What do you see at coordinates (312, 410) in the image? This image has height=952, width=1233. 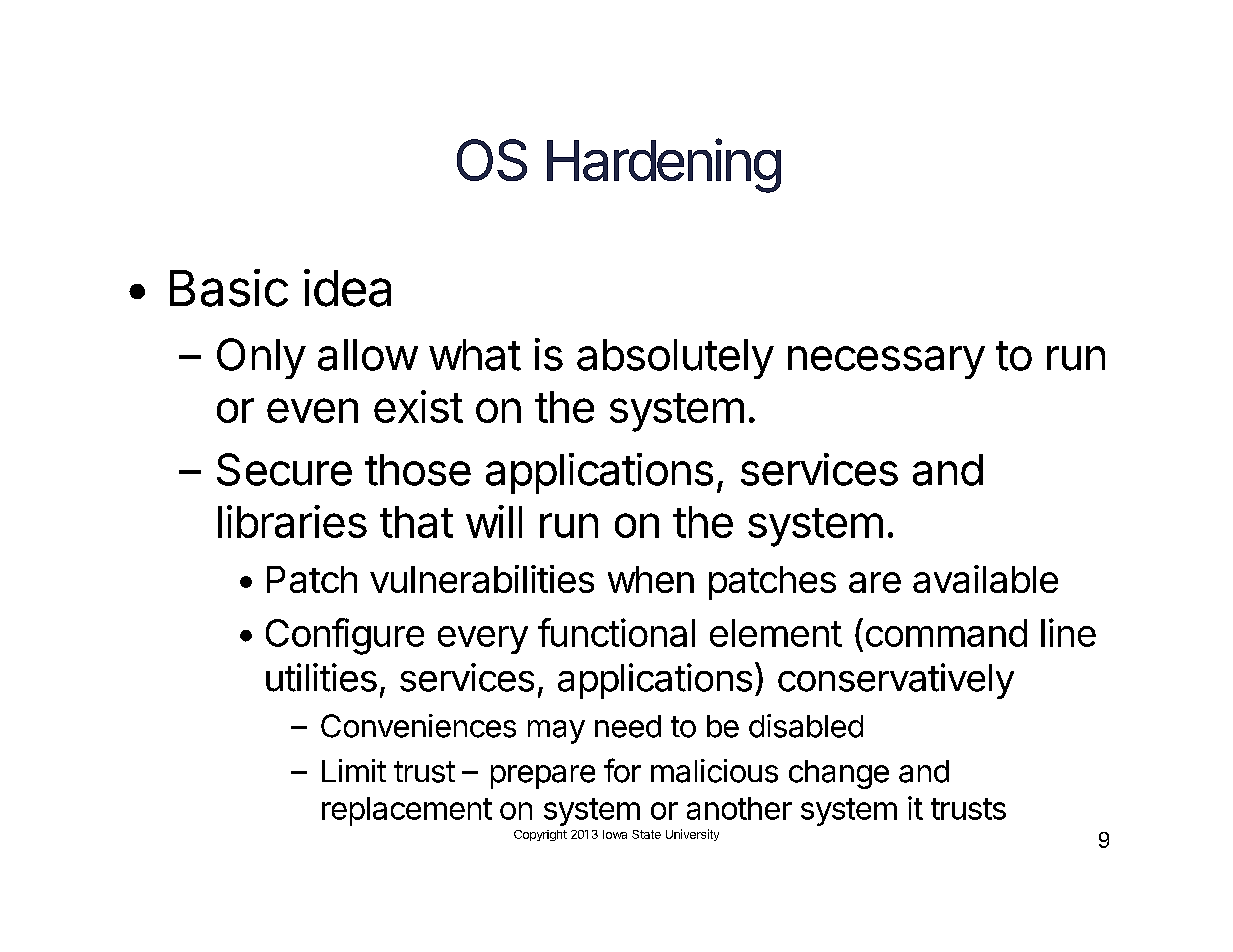 I see `even` at bounding box center [312, 410].
